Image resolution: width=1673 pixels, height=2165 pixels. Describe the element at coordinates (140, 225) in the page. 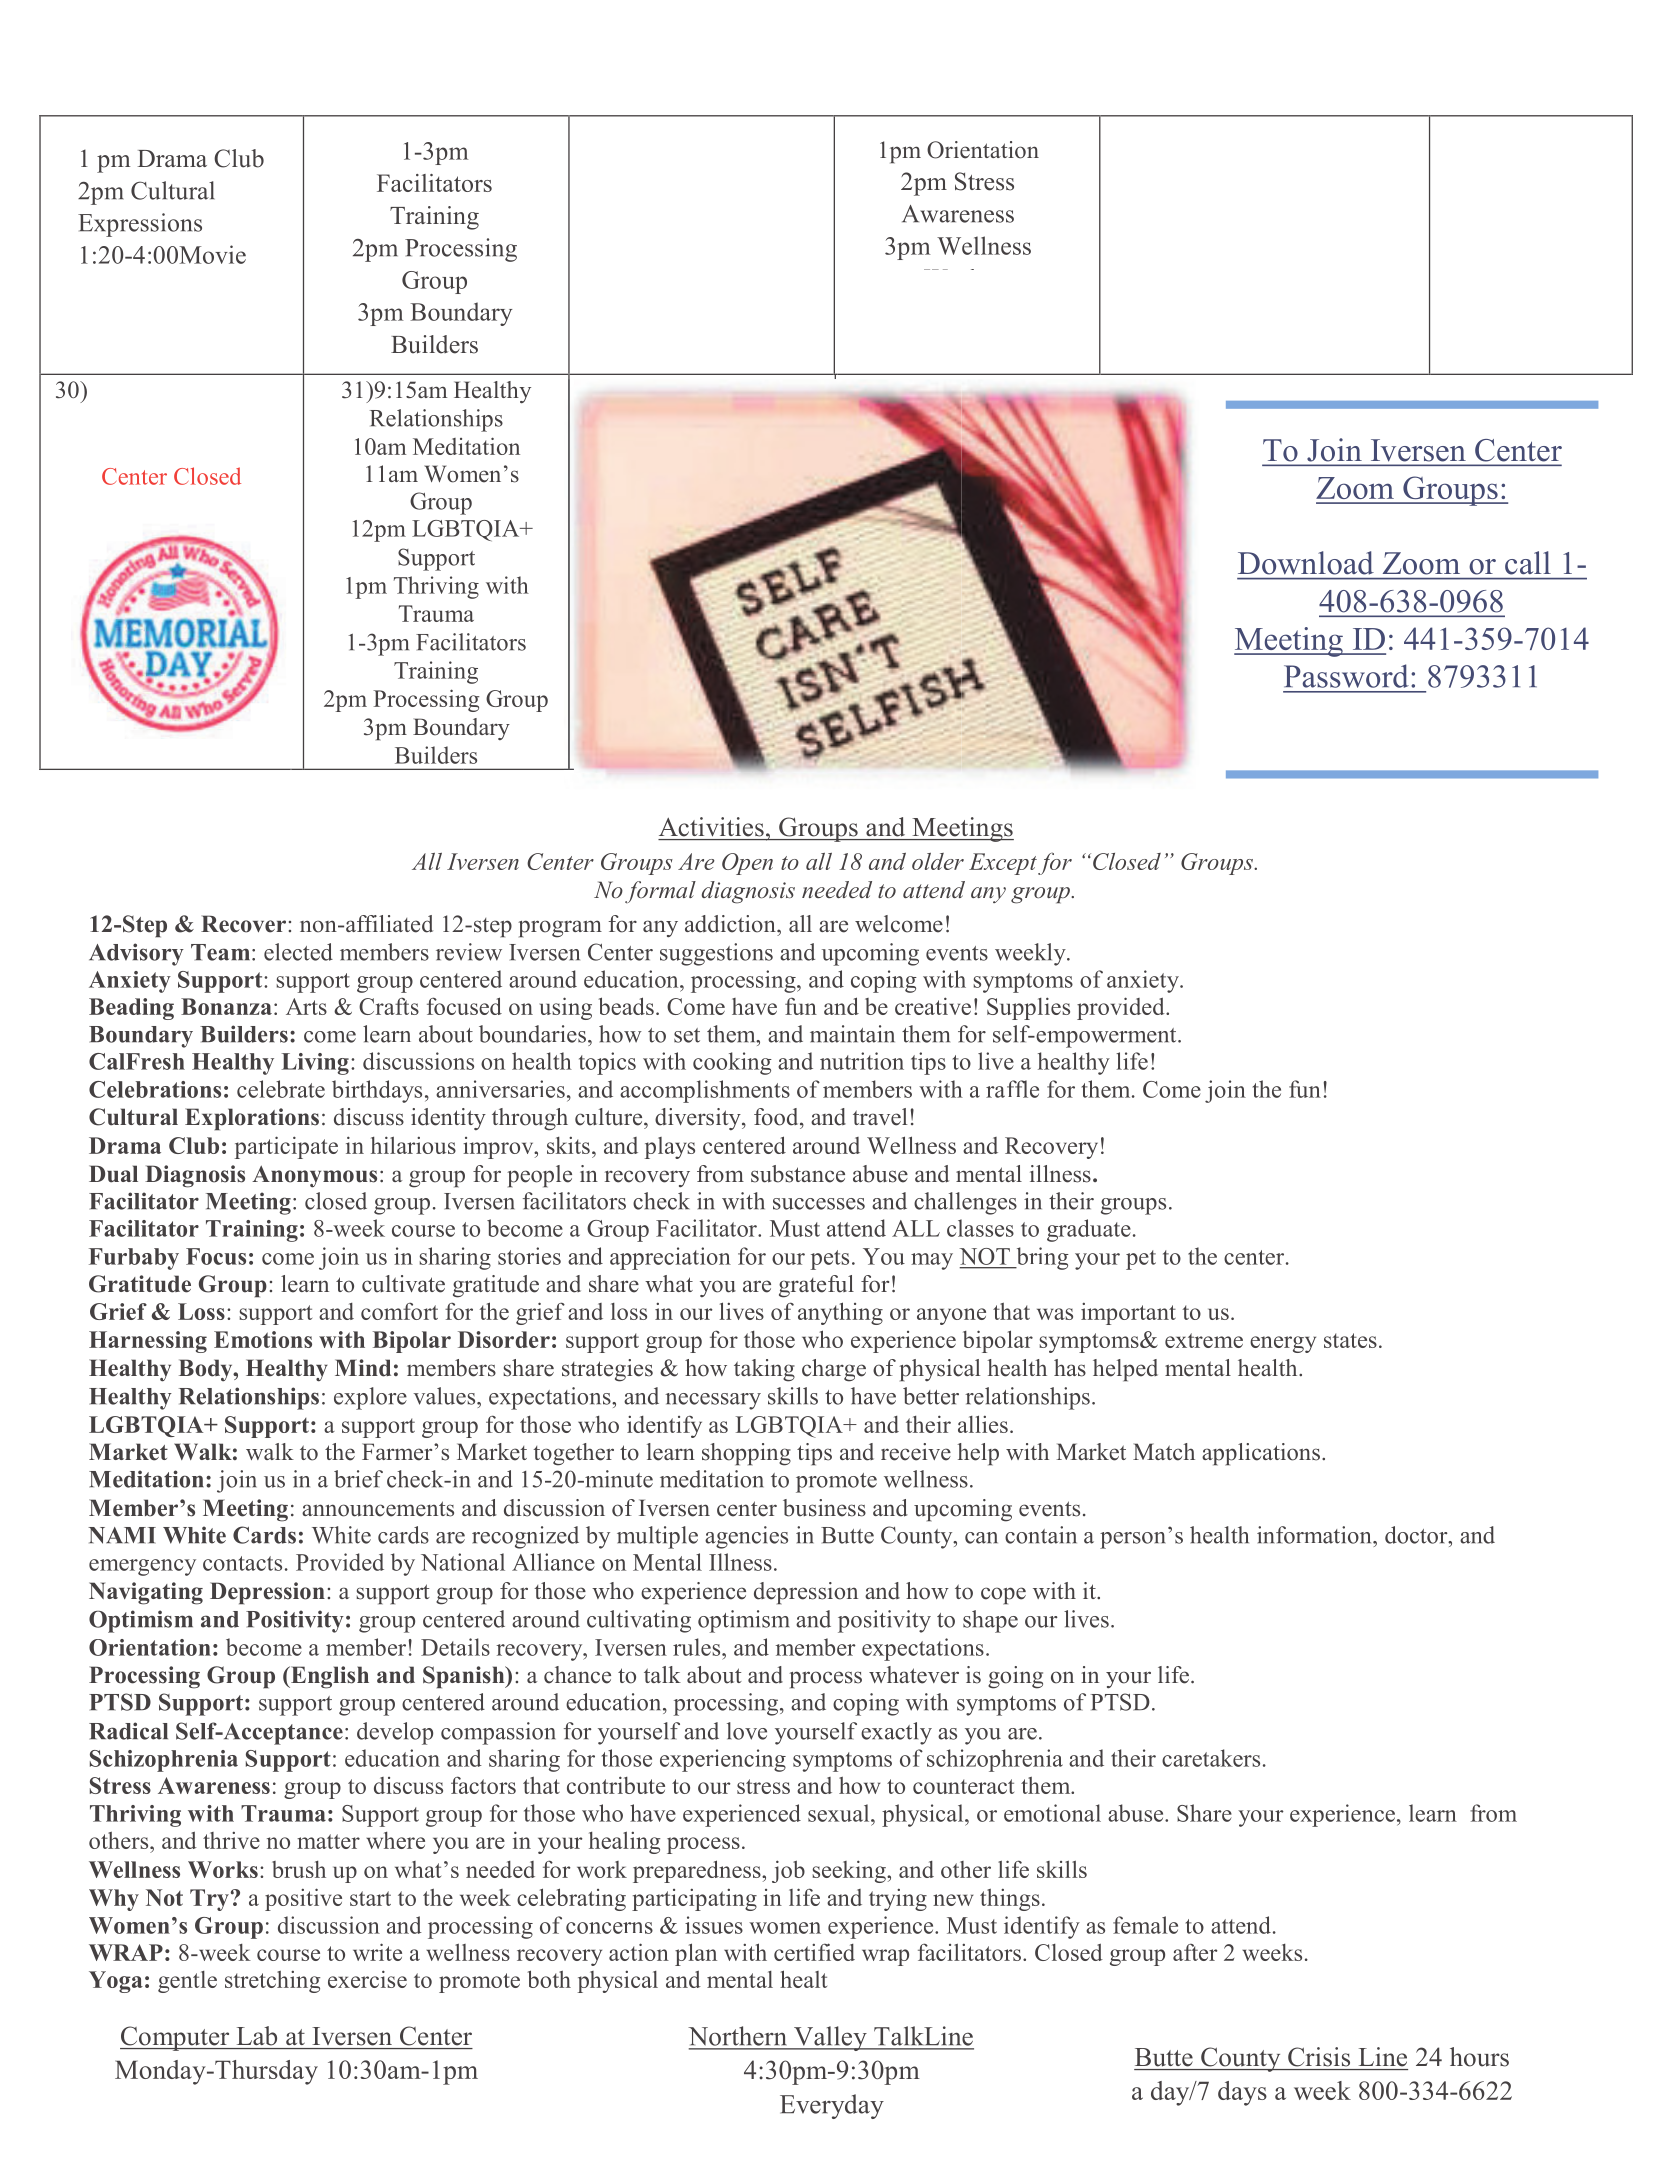

I see `Expressions` at that location.
